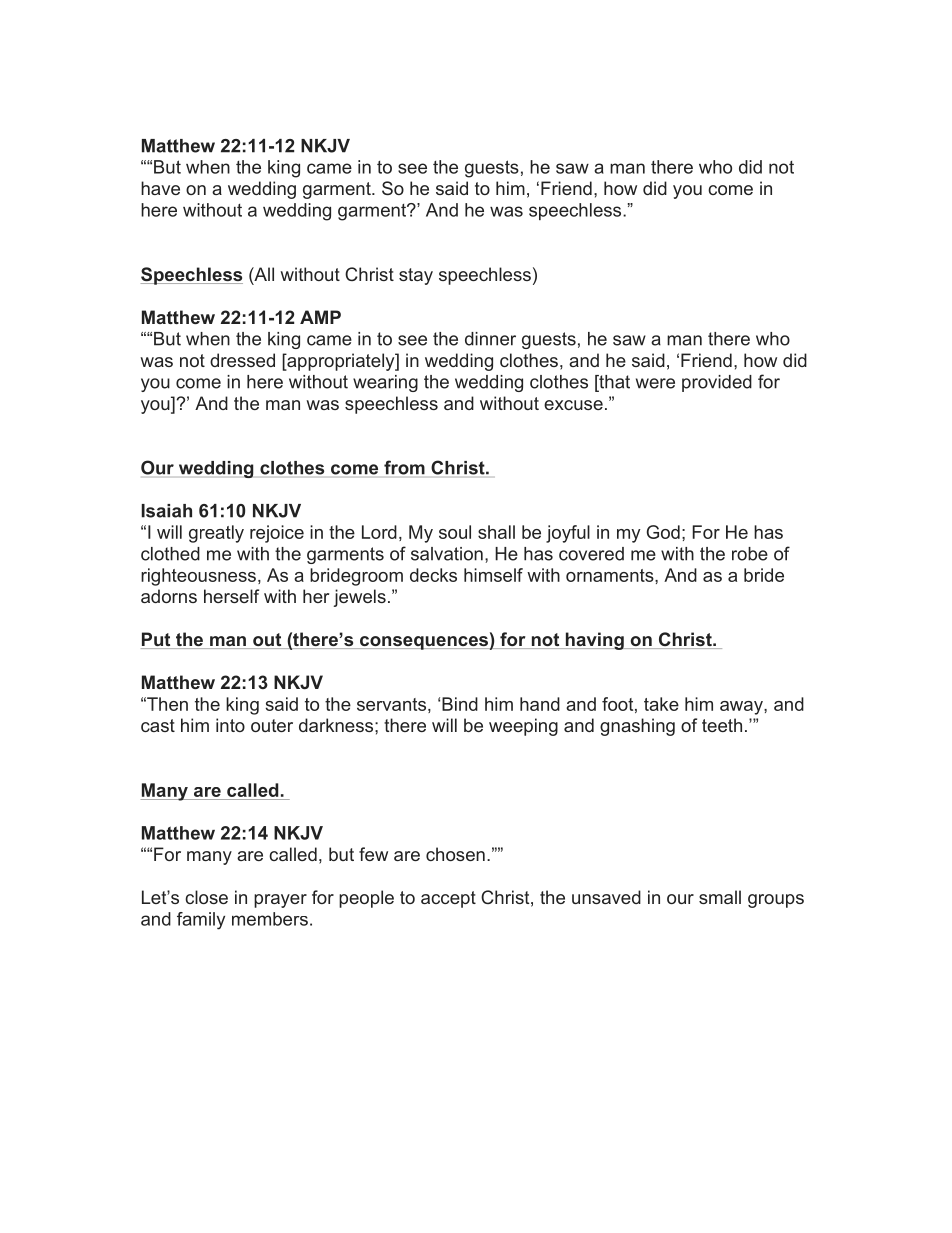 The image size is (952, 1233). I want to click on accept, so click(448, 899).
